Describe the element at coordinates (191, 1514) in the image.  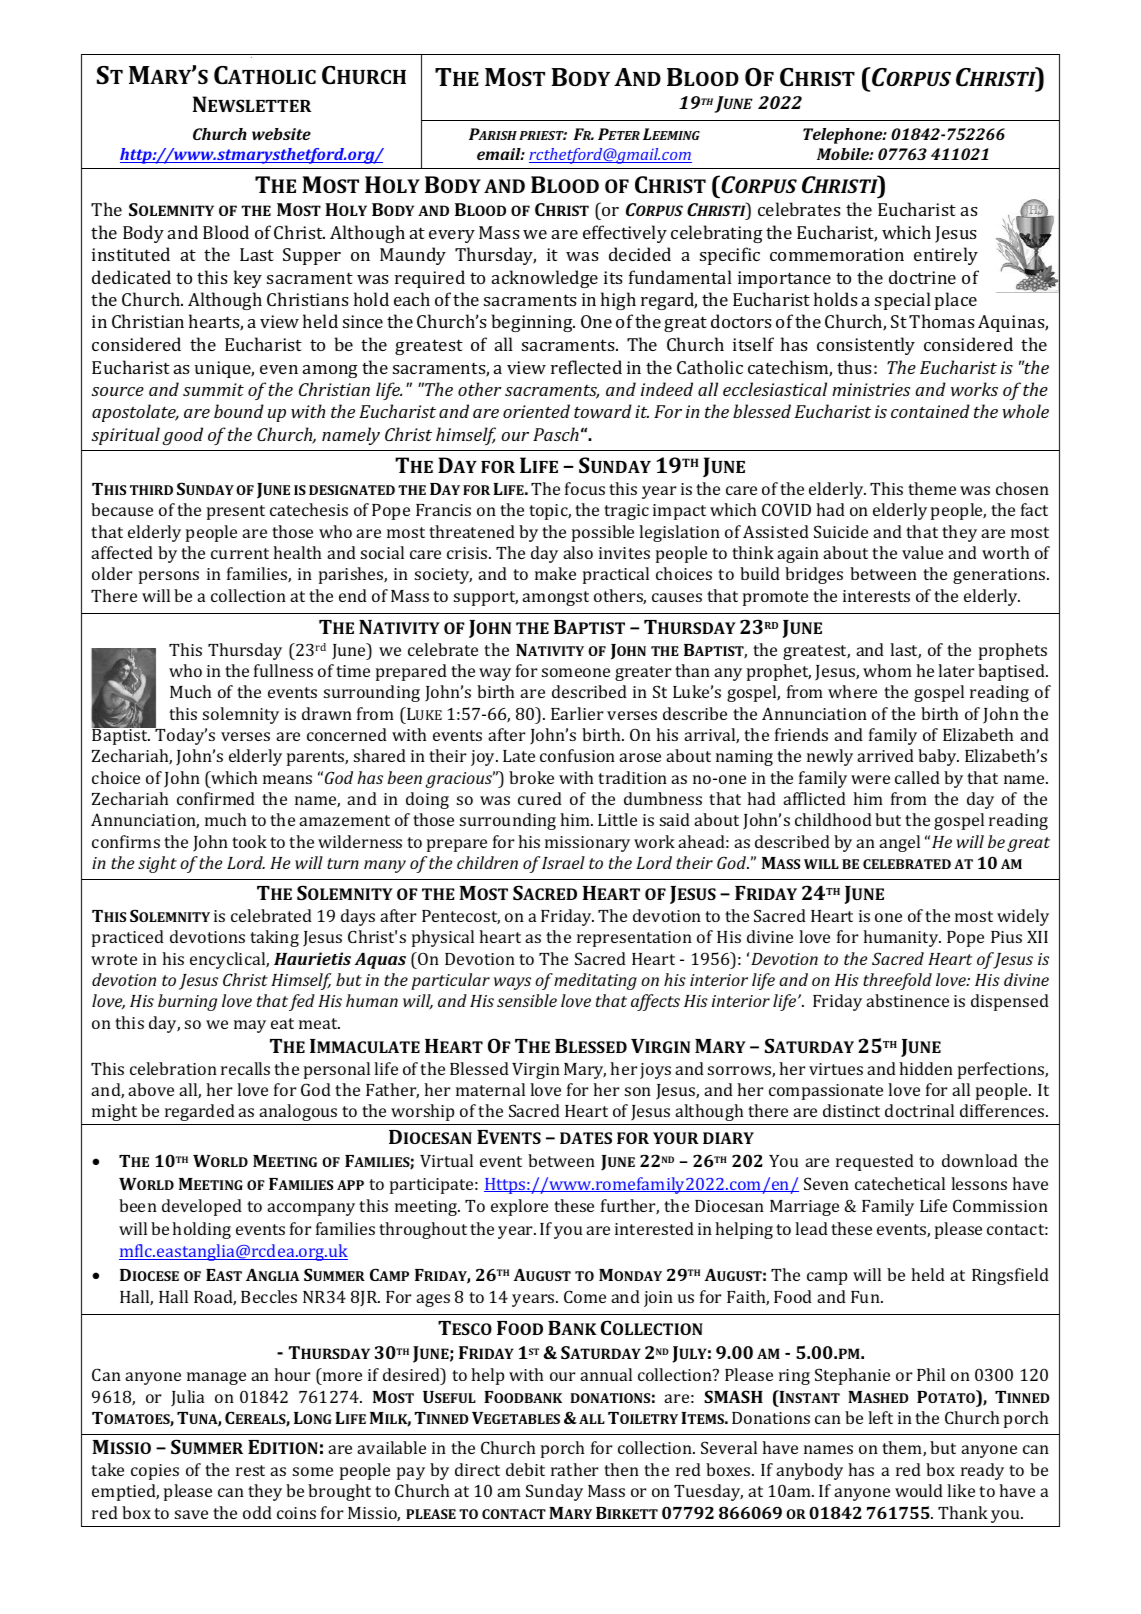
I see `save` at that location.
